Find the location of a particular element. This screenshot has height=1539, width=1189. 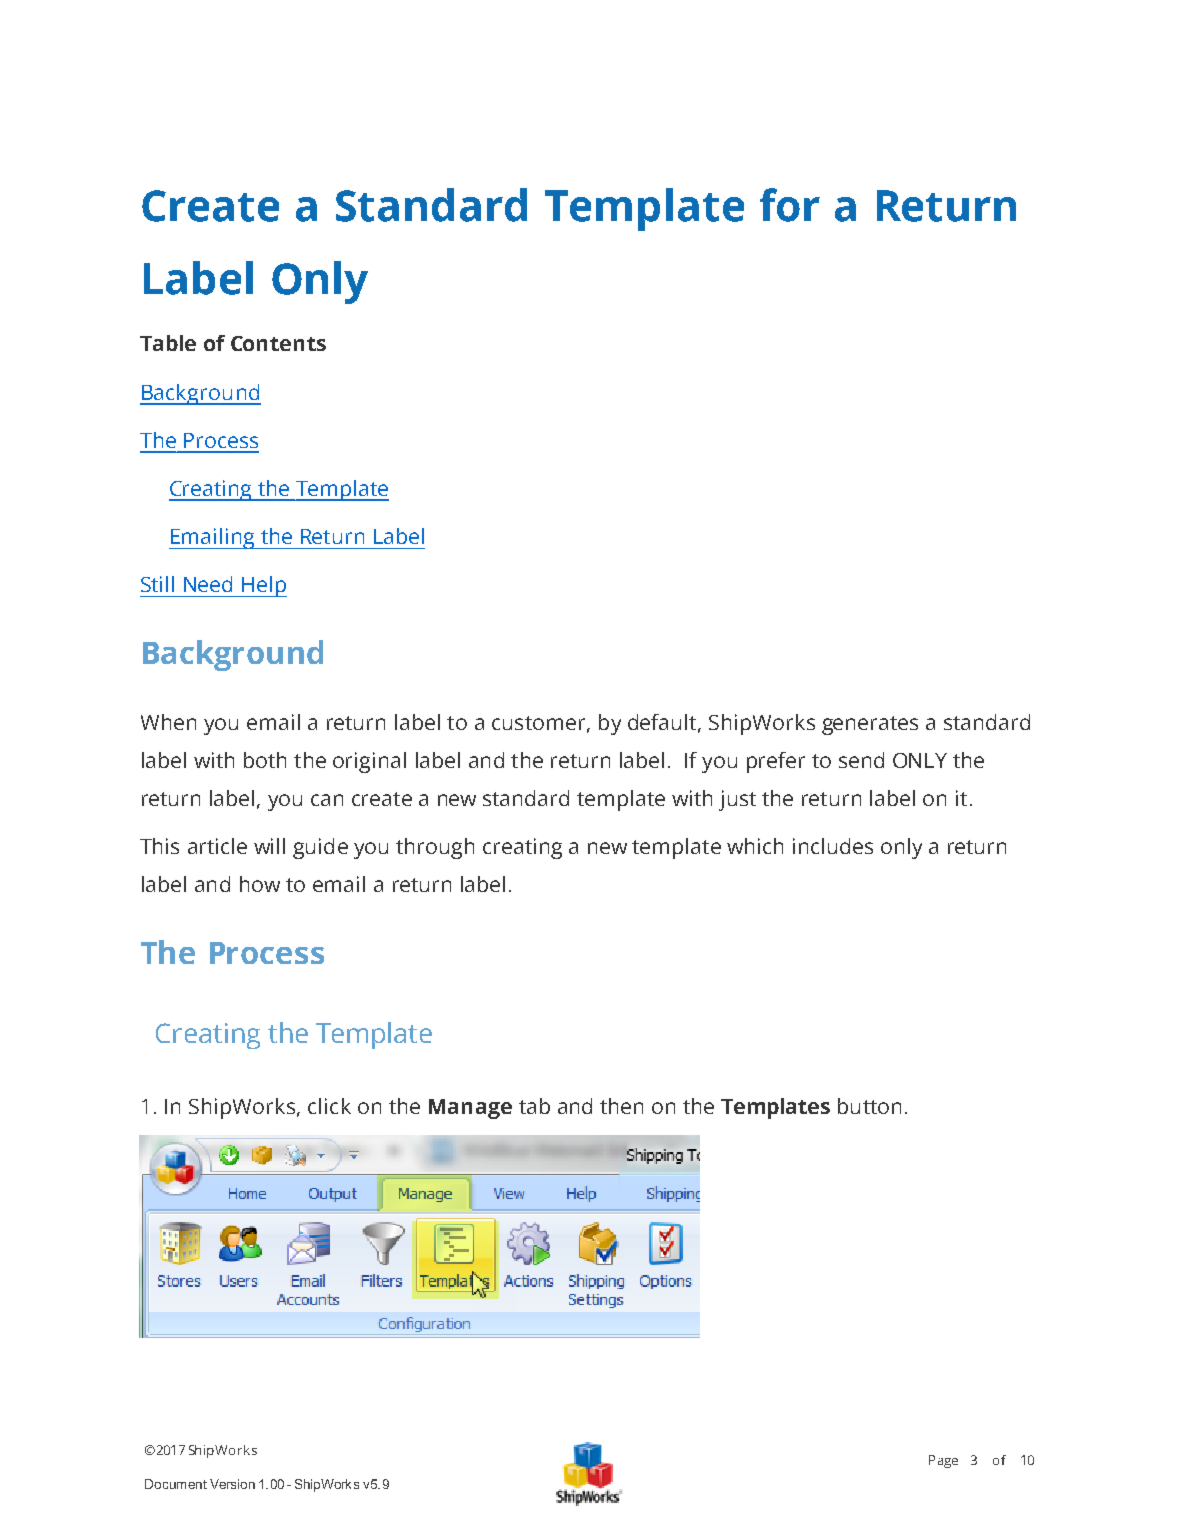

Version is located at coordinates (232, 1484).
